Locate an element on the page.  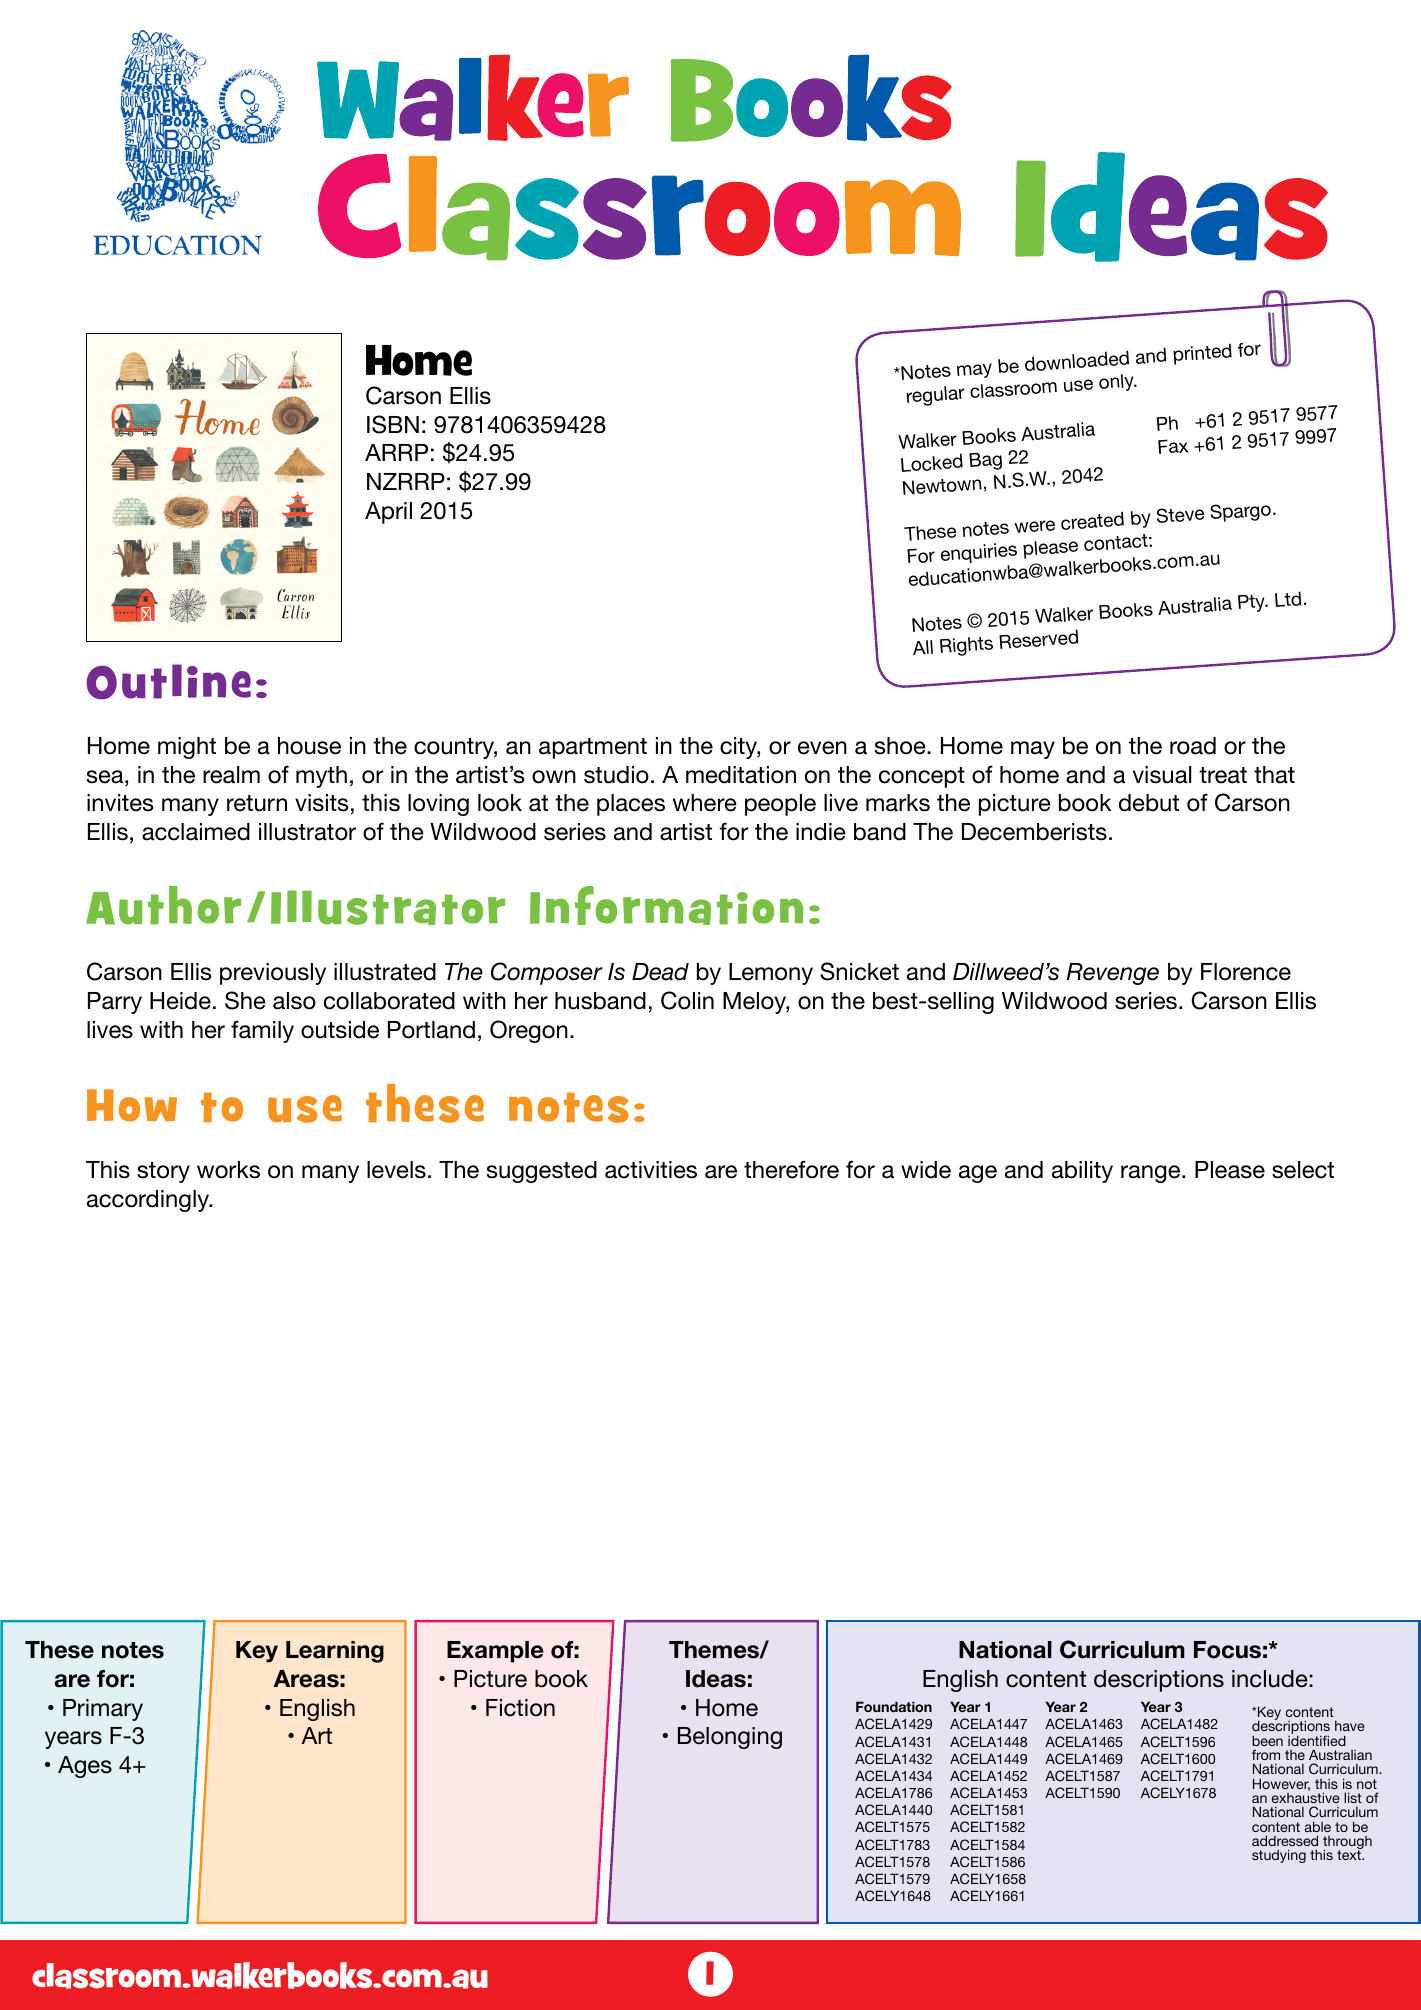
ISBN is located at coordinates (393, 424).
